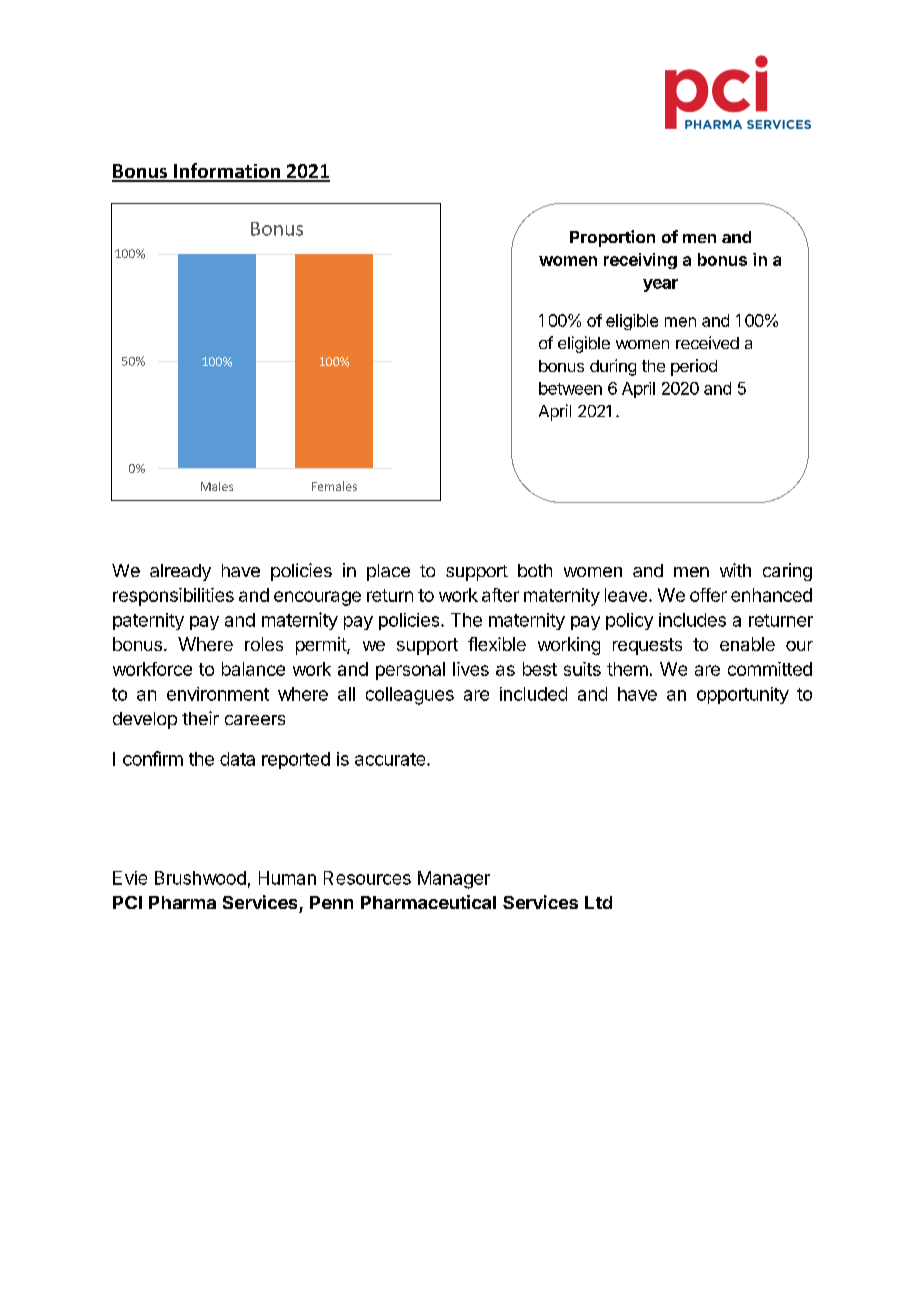 This screenshot has height=1307, width=924. What do you see at coordinates (200, 718) in the screenshot?
I see `their` at bounding box center [200, 718].
